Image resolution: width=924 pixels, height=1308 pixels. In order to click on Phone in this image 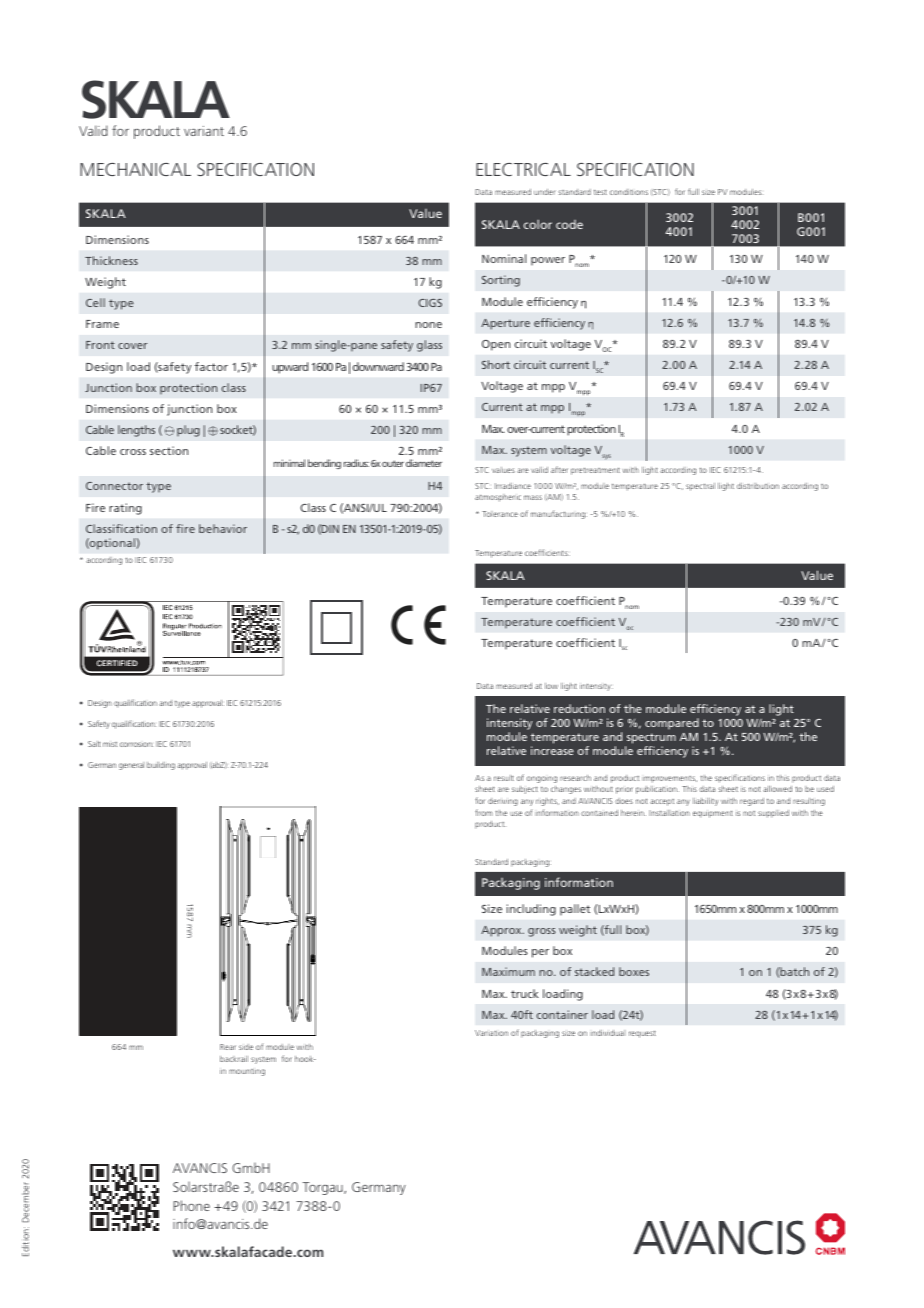, I will do `click(191, 1205)`.
